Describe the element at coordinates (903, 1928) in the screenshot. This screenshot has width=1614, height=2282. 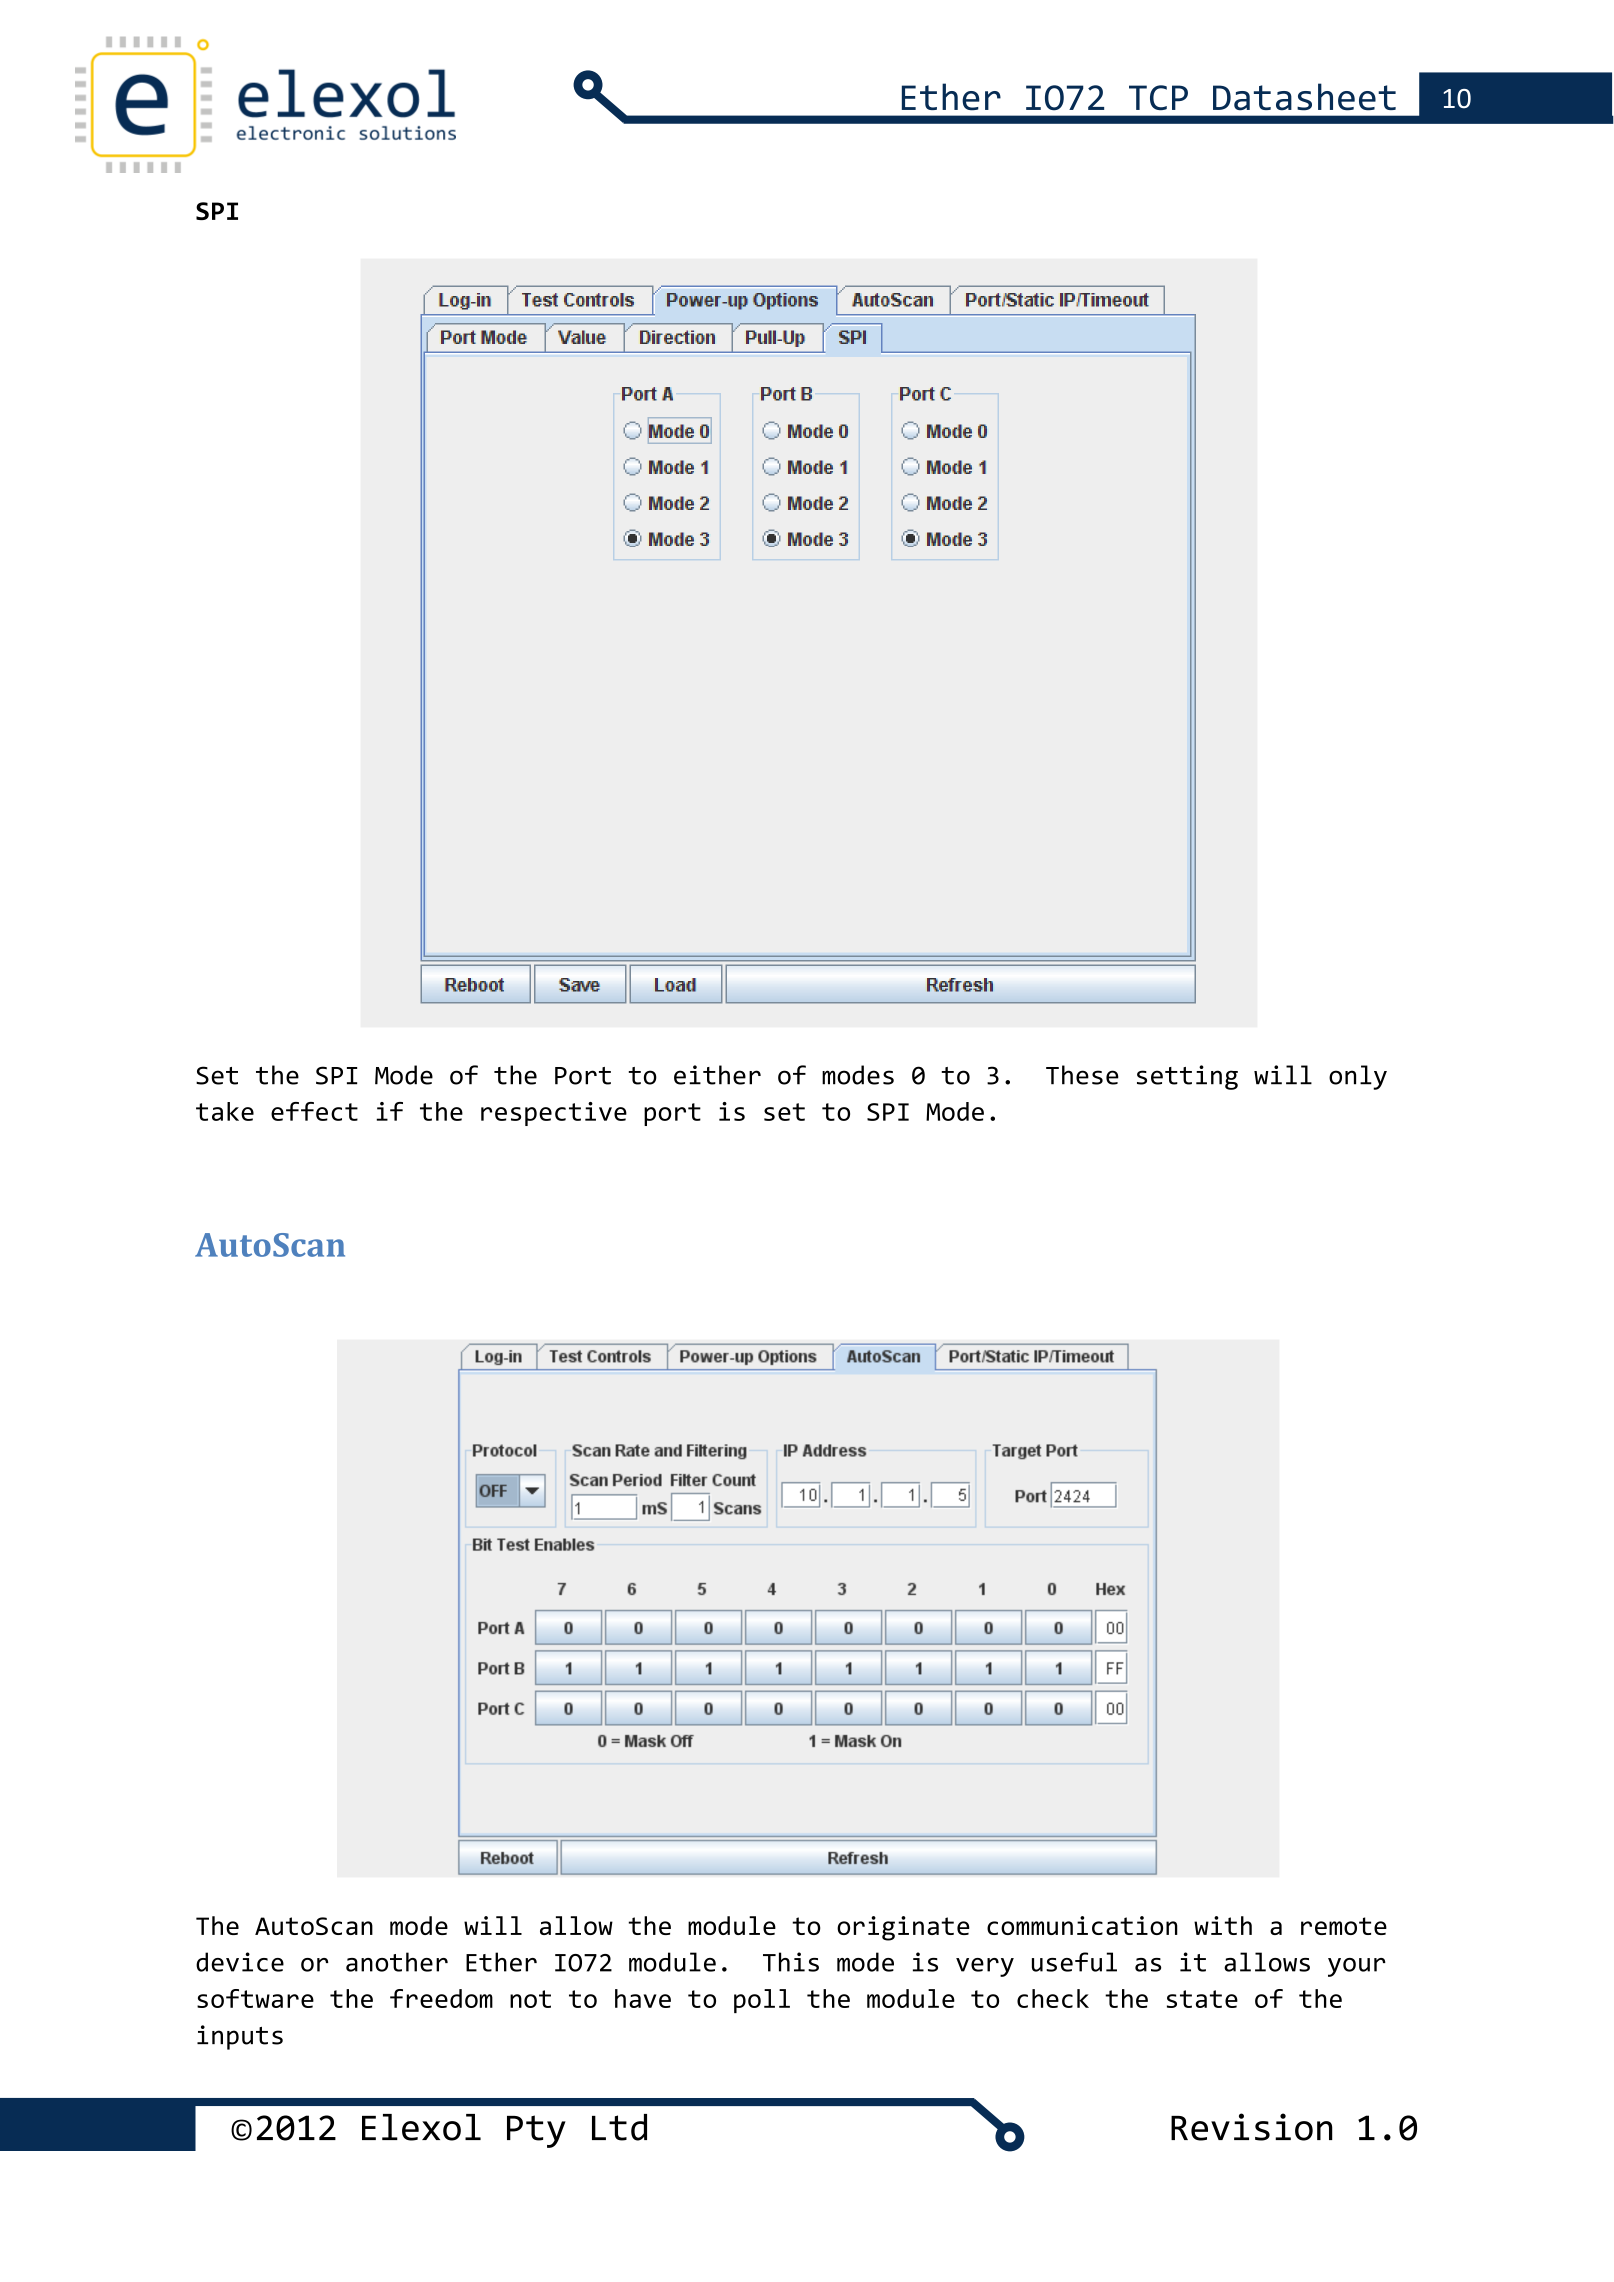
I see `originate` at that location.
